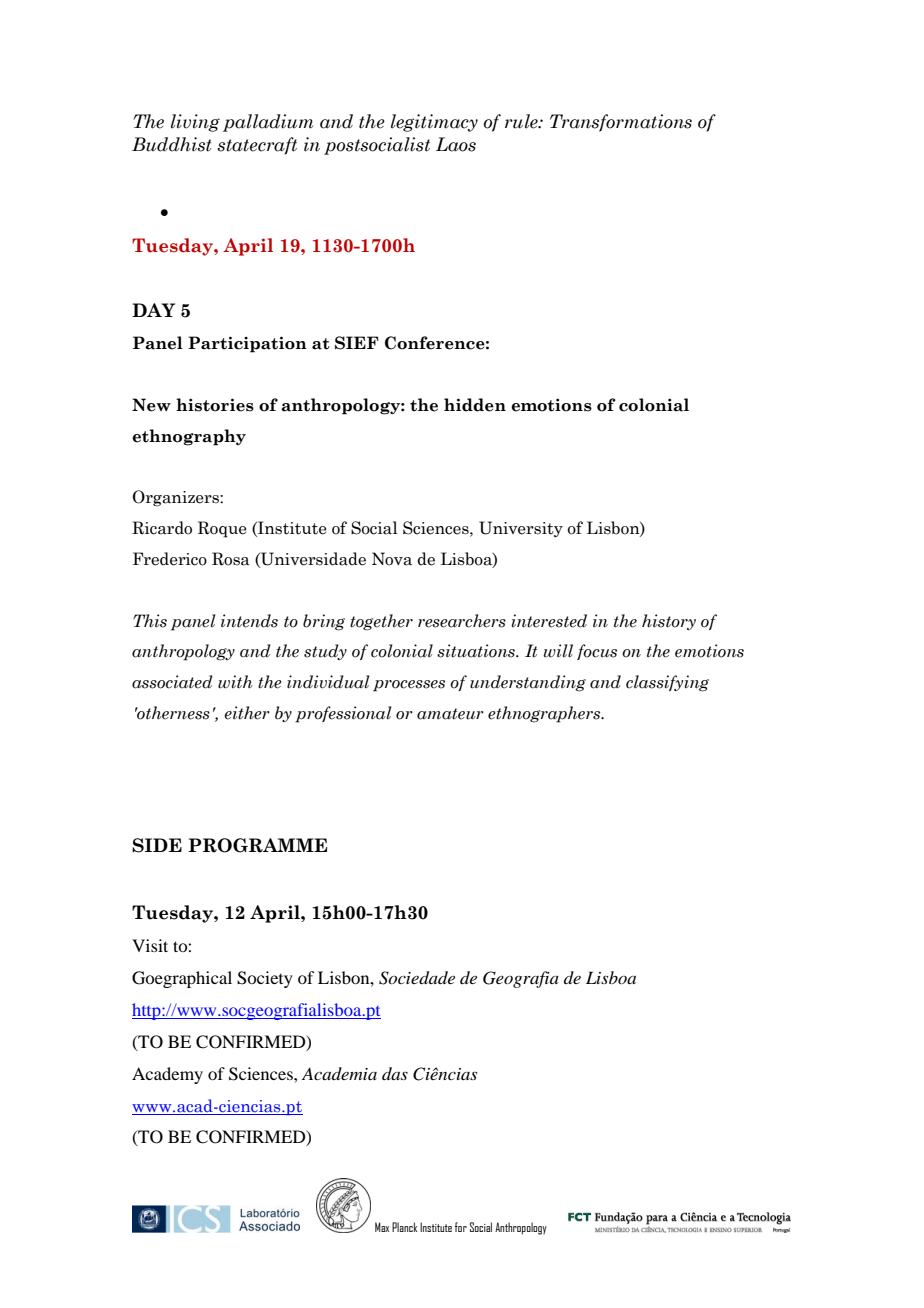 Image resolution: width=924 pixels, height=1308 pixels. What do you see at coordinates (621, 123) in the image?
I see `Transformations` at bounding box center [621, 123].
